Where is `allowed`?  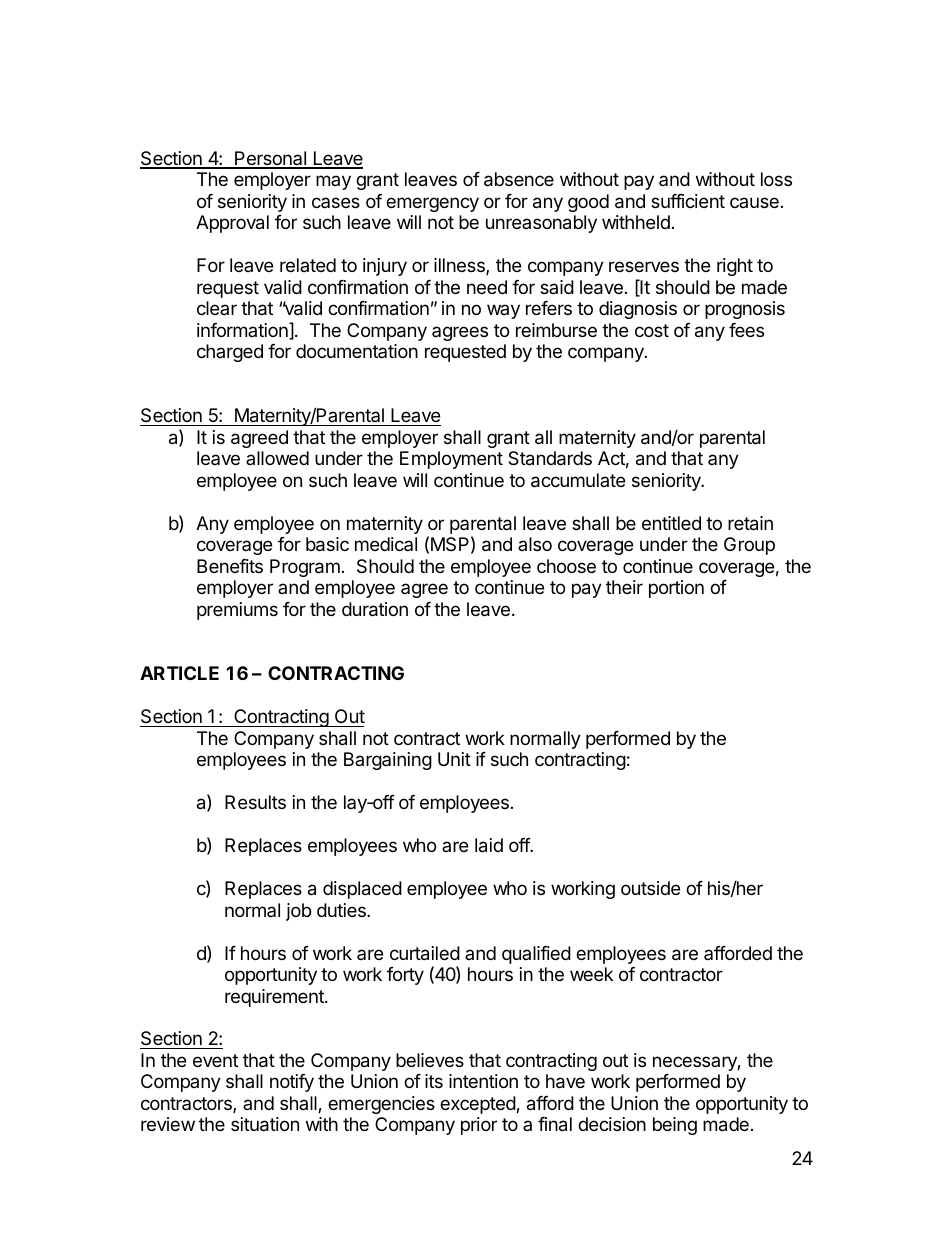 allowed is located at coordinates (277, 458).
